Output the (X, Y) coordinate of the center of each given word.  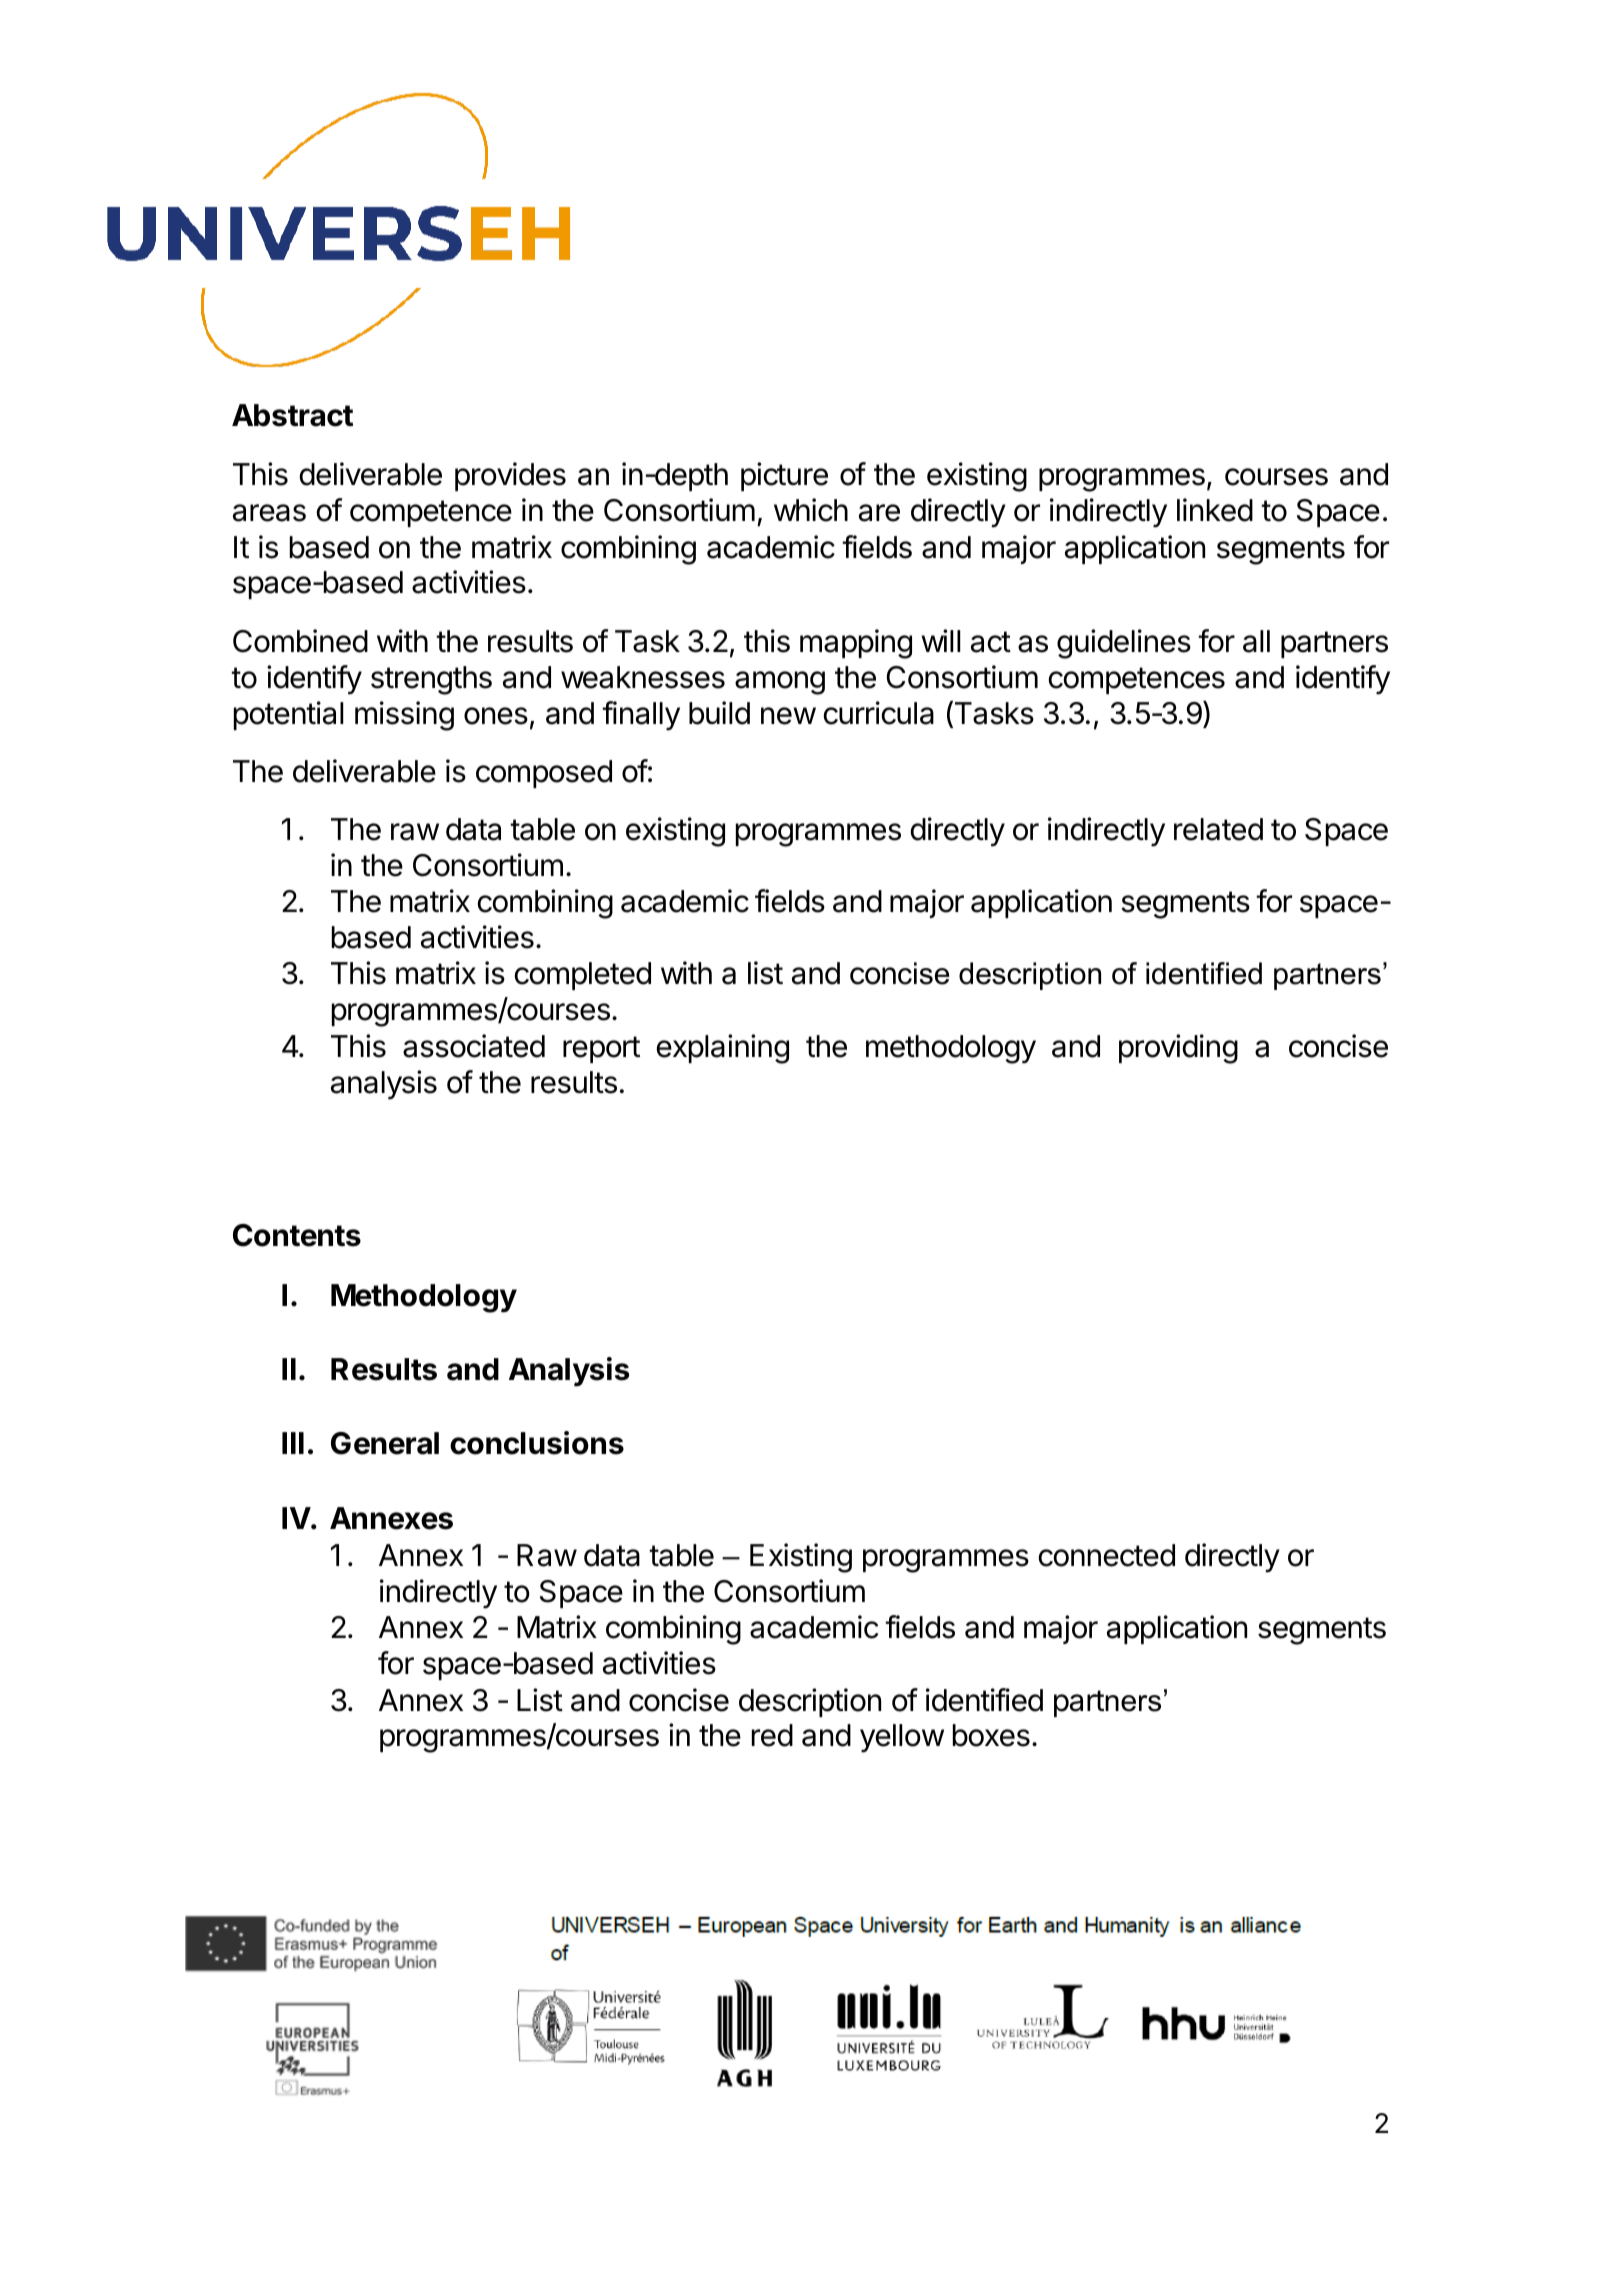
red (772, 1735)
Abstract (292, 415)
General (385, 1443)
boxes (991, 1735)
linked (1215, 510)
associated (474, 1046)
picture (784, 476)
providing (1178, 1049)
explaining (723, 1049)
